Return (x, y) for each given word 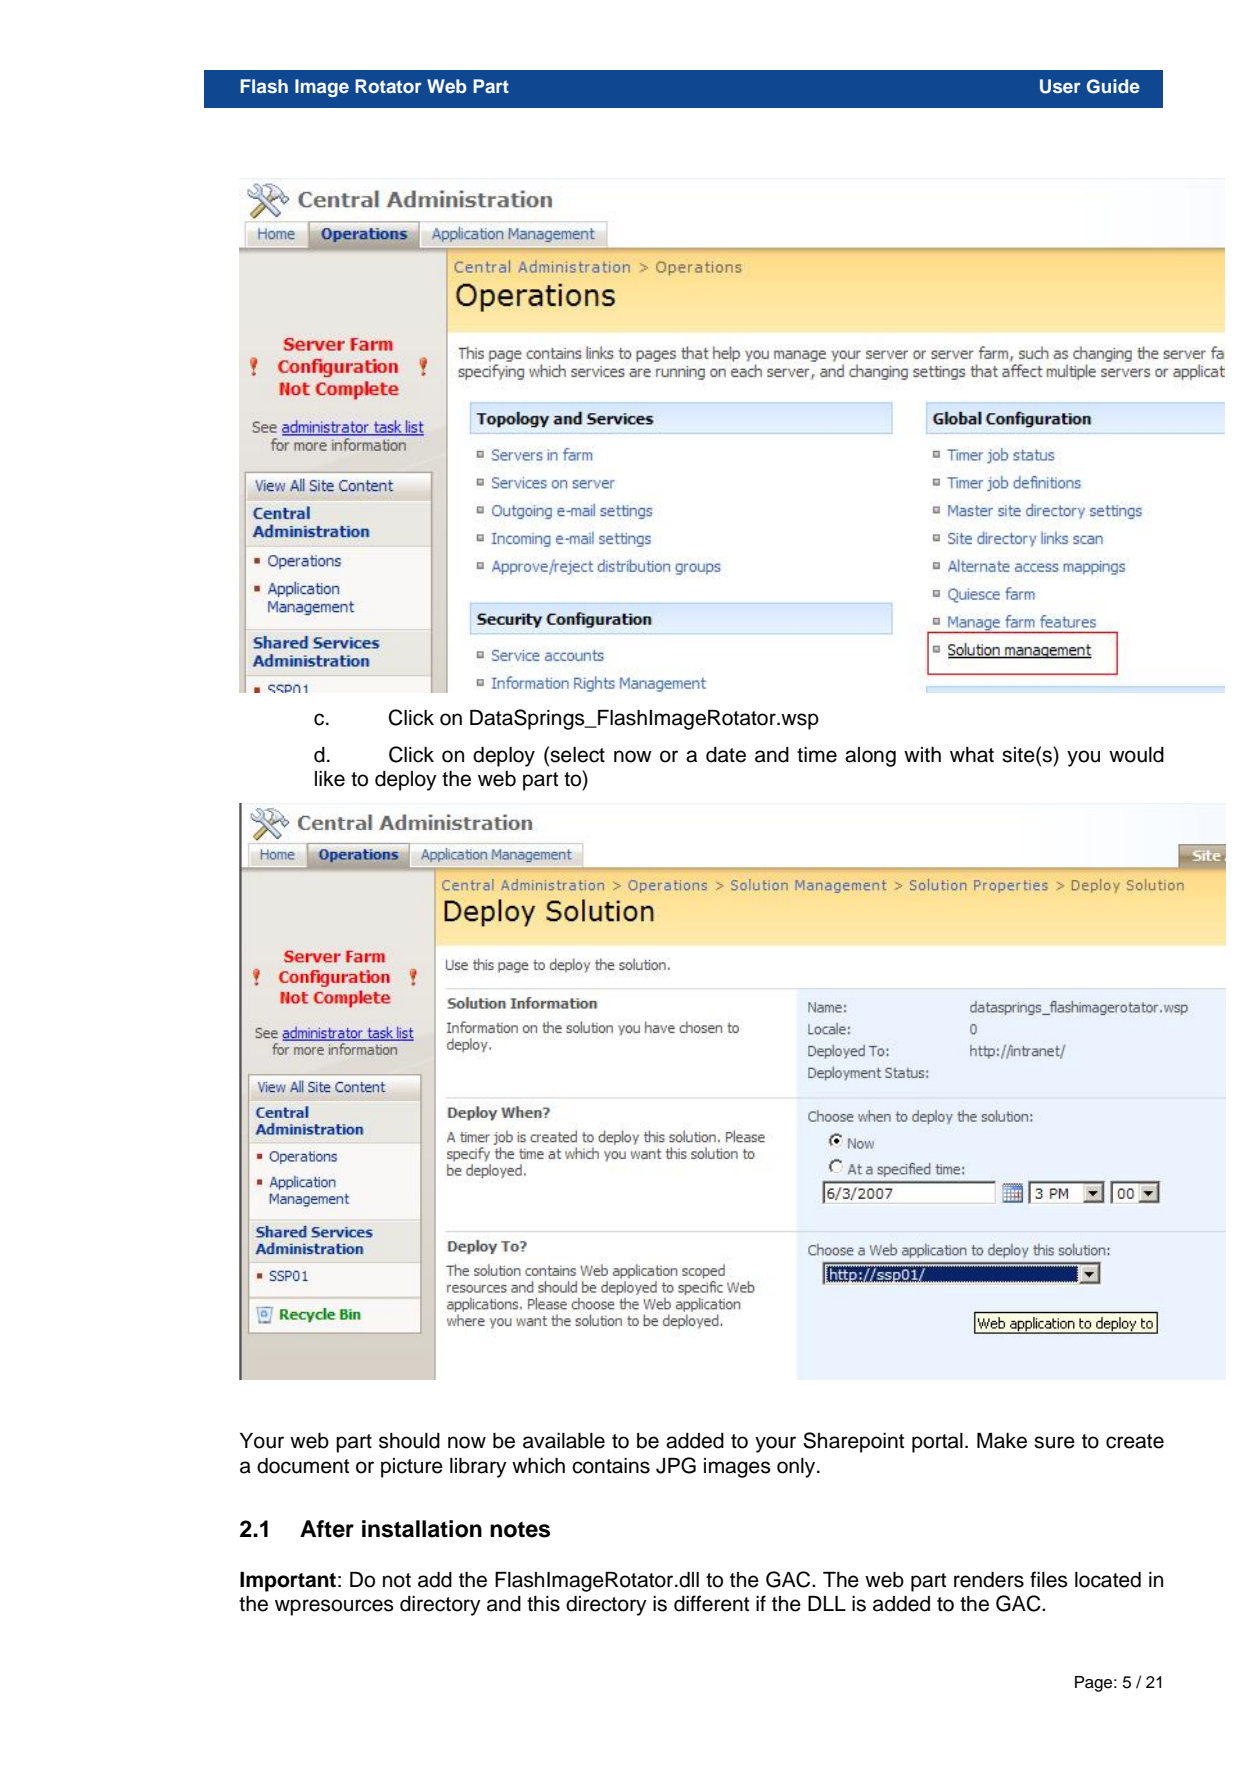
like (330, 779)
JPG (676, 1465)
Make (1002, 1441)
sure (1054, 1442)
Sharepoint (853, 1442)
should (409, 1441)
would (1136, 755)
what (972, 755)
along (870, 757)
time (817, 755)
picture (412, 1468)
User (1060, 86)
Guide (1113, 86)
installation (422, 1529)
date (726, 755)
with (922, 754)
